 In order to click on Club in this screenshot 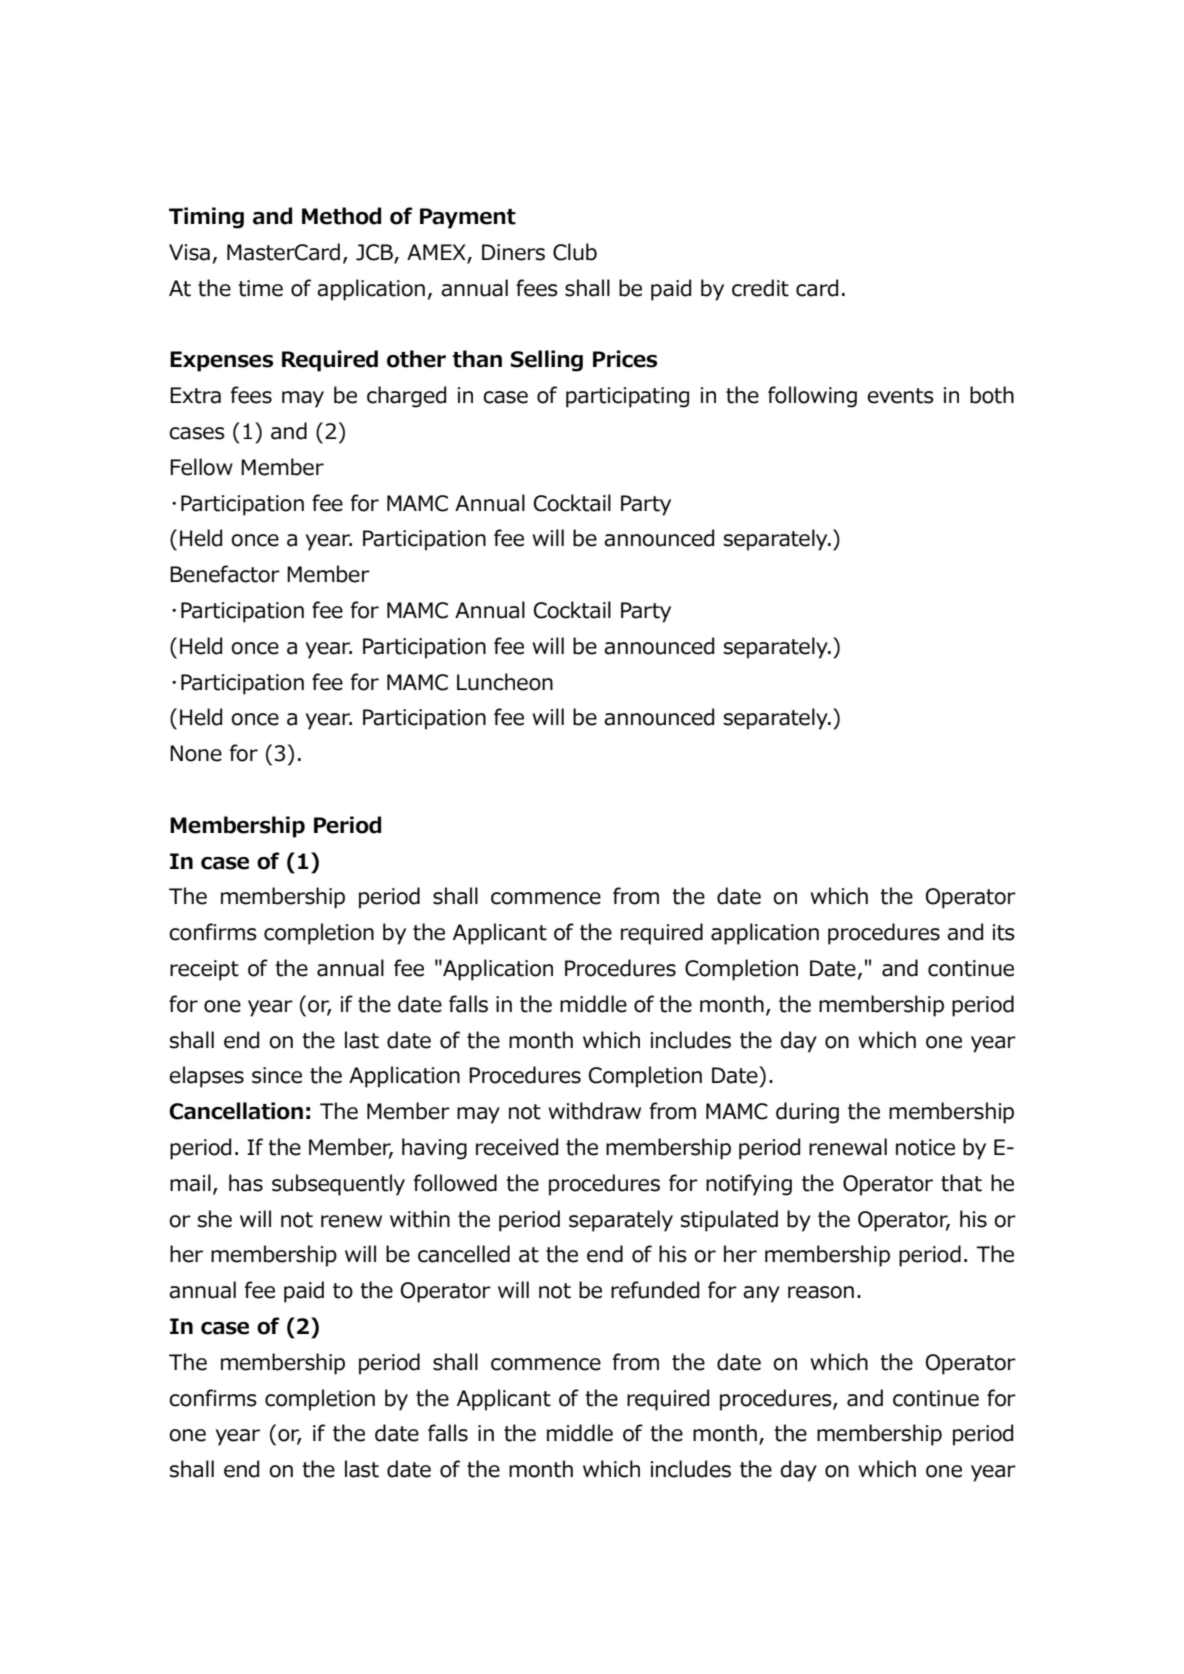, I will do `click(575, 252)`.
